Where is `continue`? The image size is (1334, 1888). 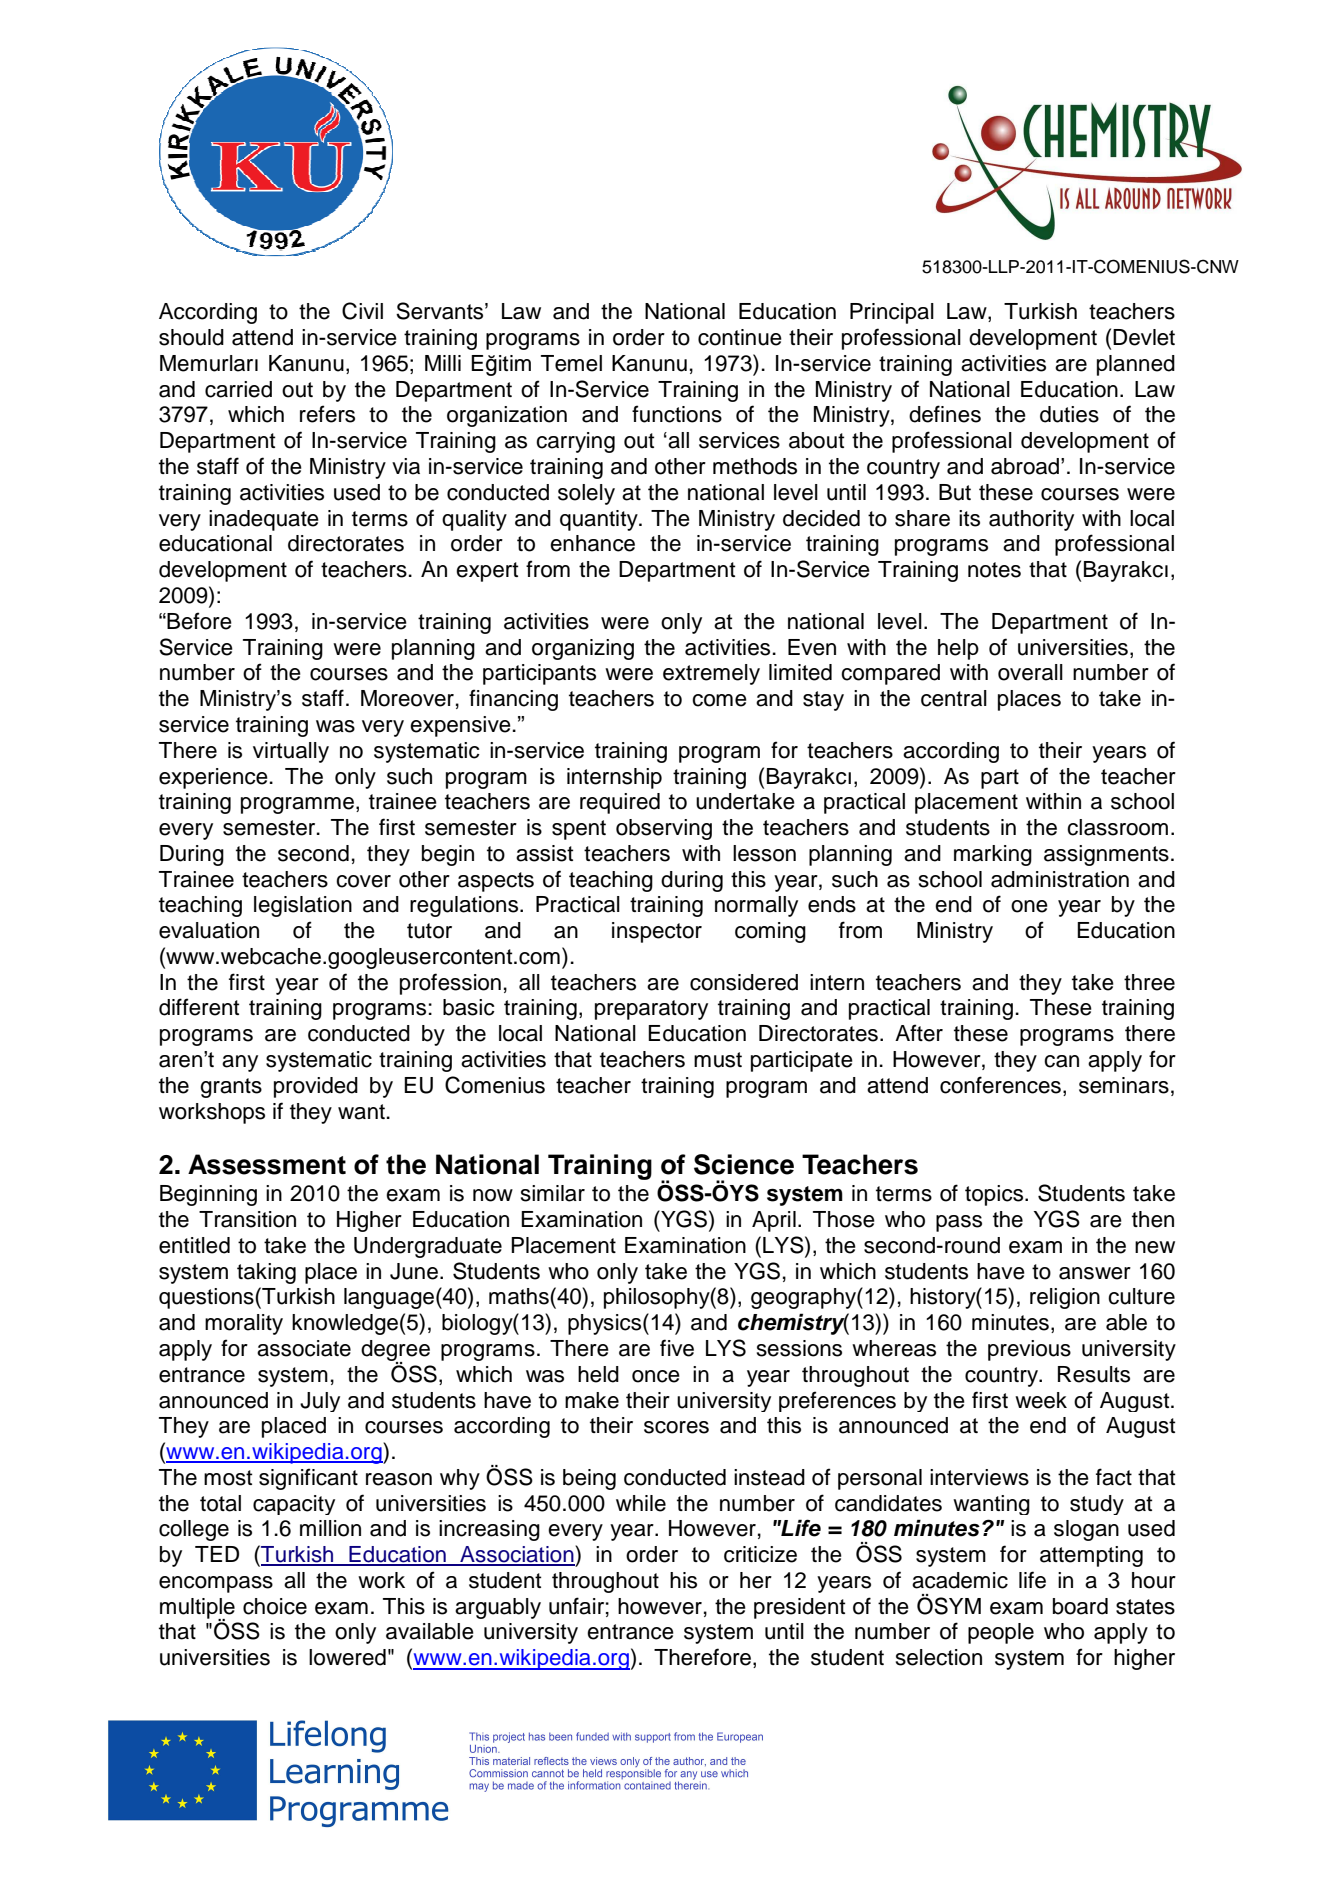
continue is located at coordinates (740, 337).
